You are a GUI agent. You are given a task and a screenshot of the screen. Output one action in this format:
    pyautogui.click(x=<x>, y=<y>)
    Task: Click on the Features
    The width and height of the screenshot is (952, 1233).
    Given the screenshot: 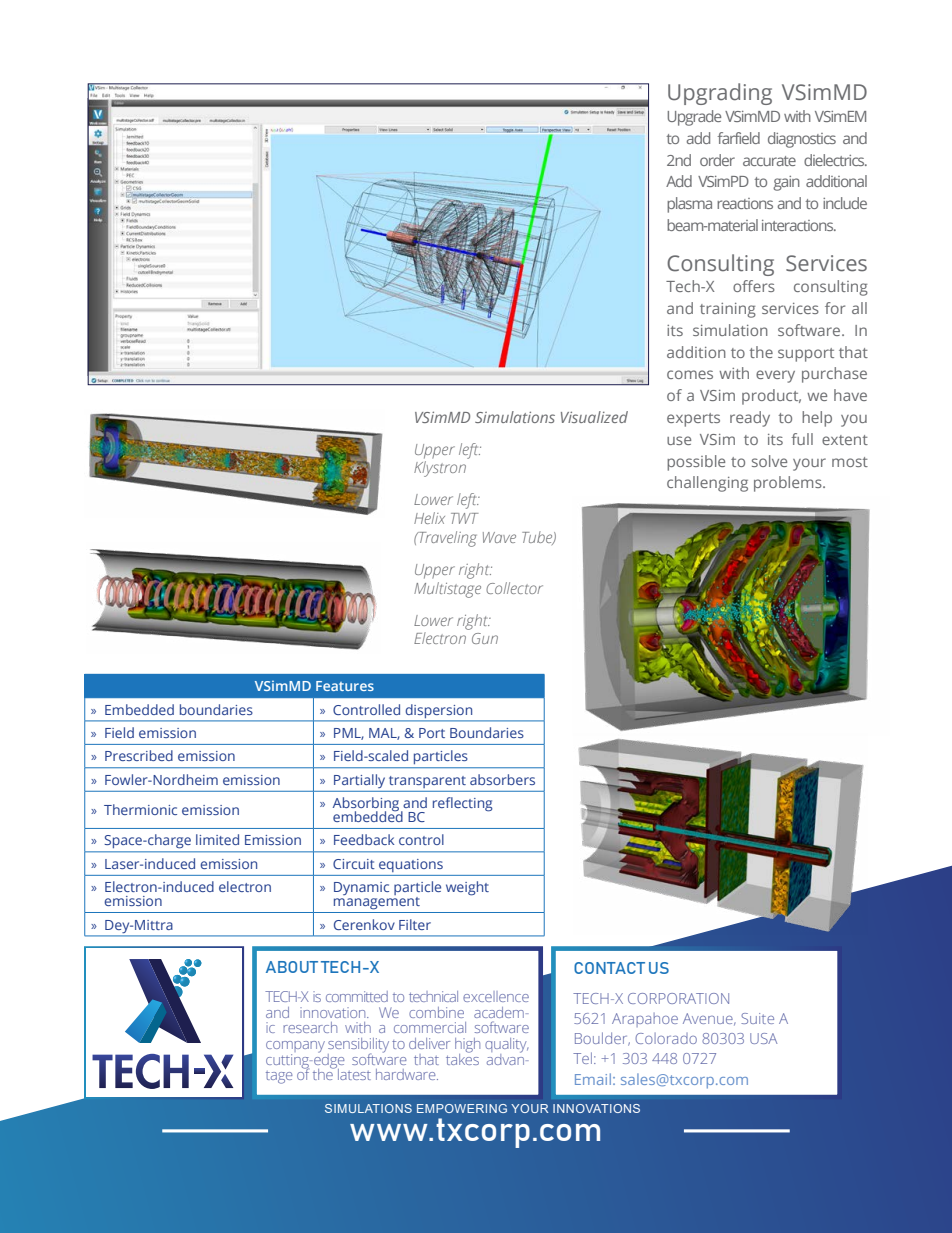 What is the action you would take?
    pyautogui.click(x=345, y=686)
